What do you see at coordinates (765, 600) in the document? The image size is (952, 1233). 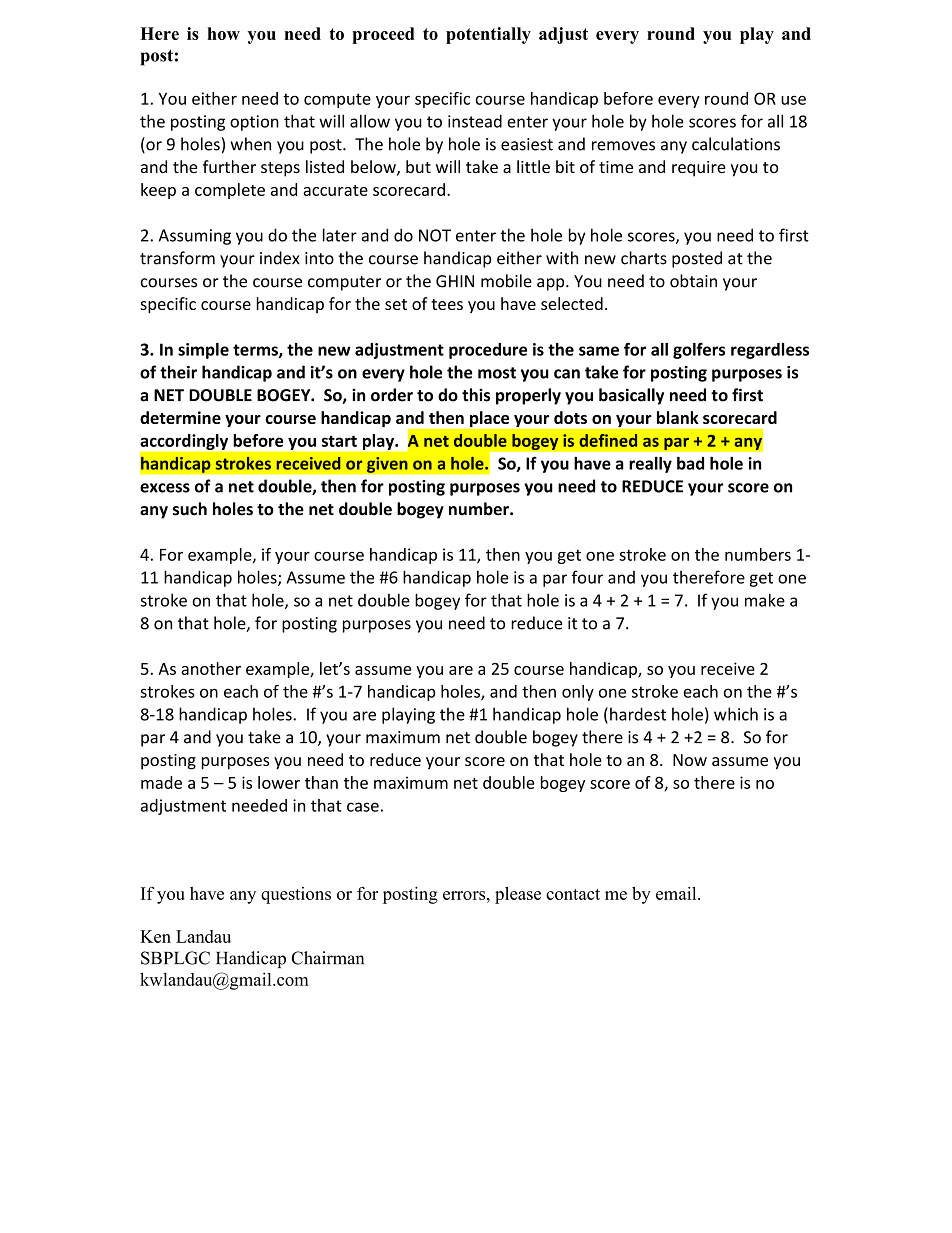 I see `make` at bounding box center [765, 600].
